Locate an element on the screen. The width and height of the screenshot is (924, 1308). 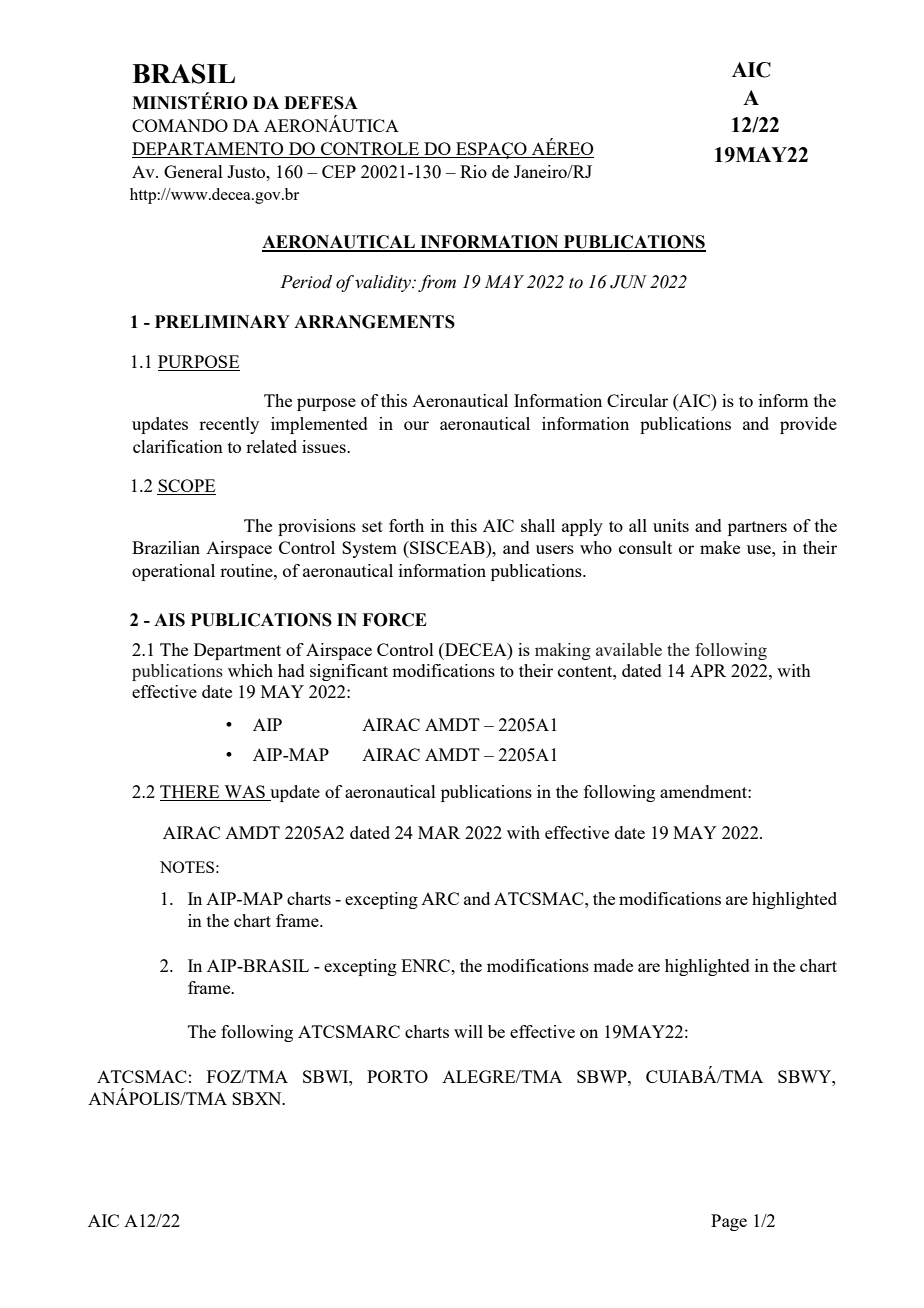
General is located at coordinates (193, 171).
